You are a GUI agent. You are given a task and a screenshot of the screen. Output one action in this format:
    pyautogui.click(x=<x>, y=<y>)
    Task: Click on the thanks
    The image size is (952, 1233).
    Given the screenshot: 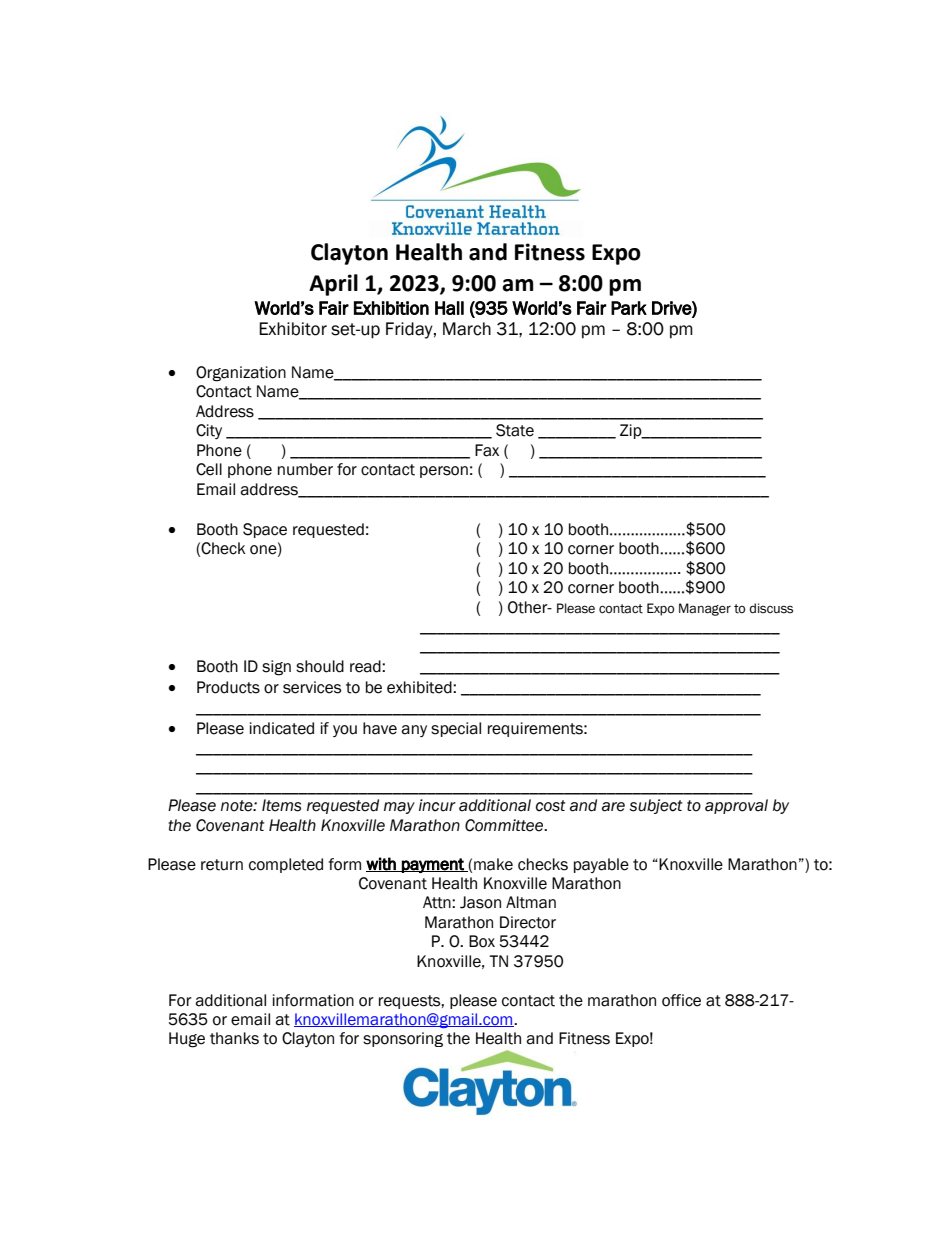 What is the action you would take?
    pyautogui.click(x=234, y=1038)
